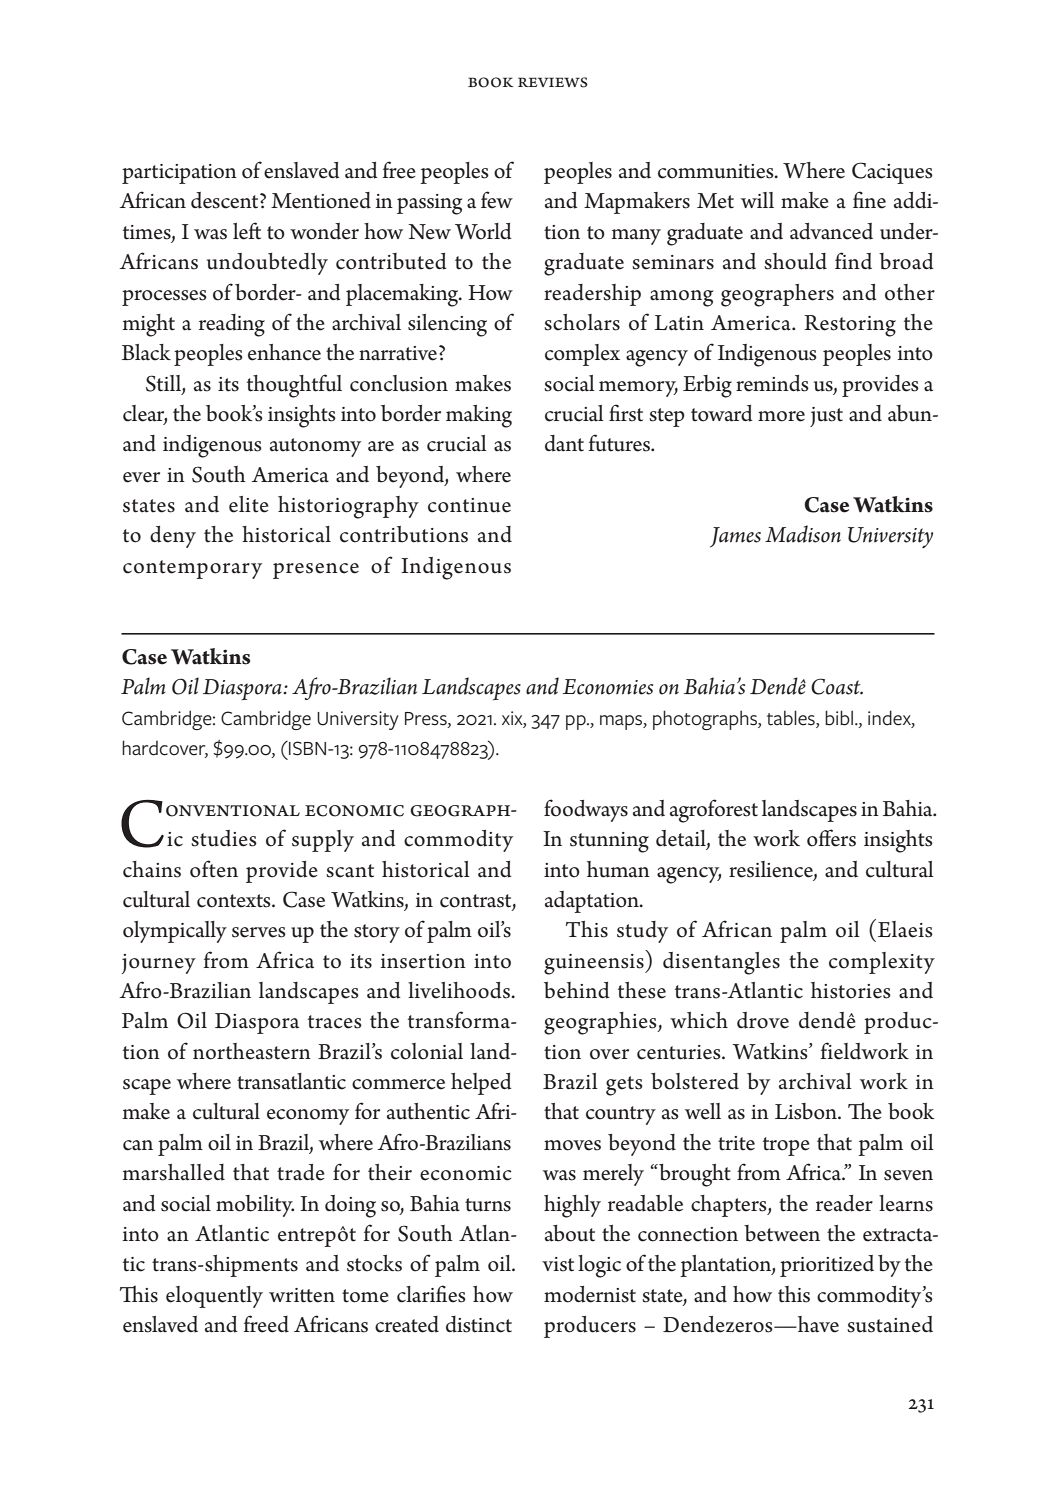  Describe the element at coordinates (214, 869) in the screenshot. I see `often` at that location.
